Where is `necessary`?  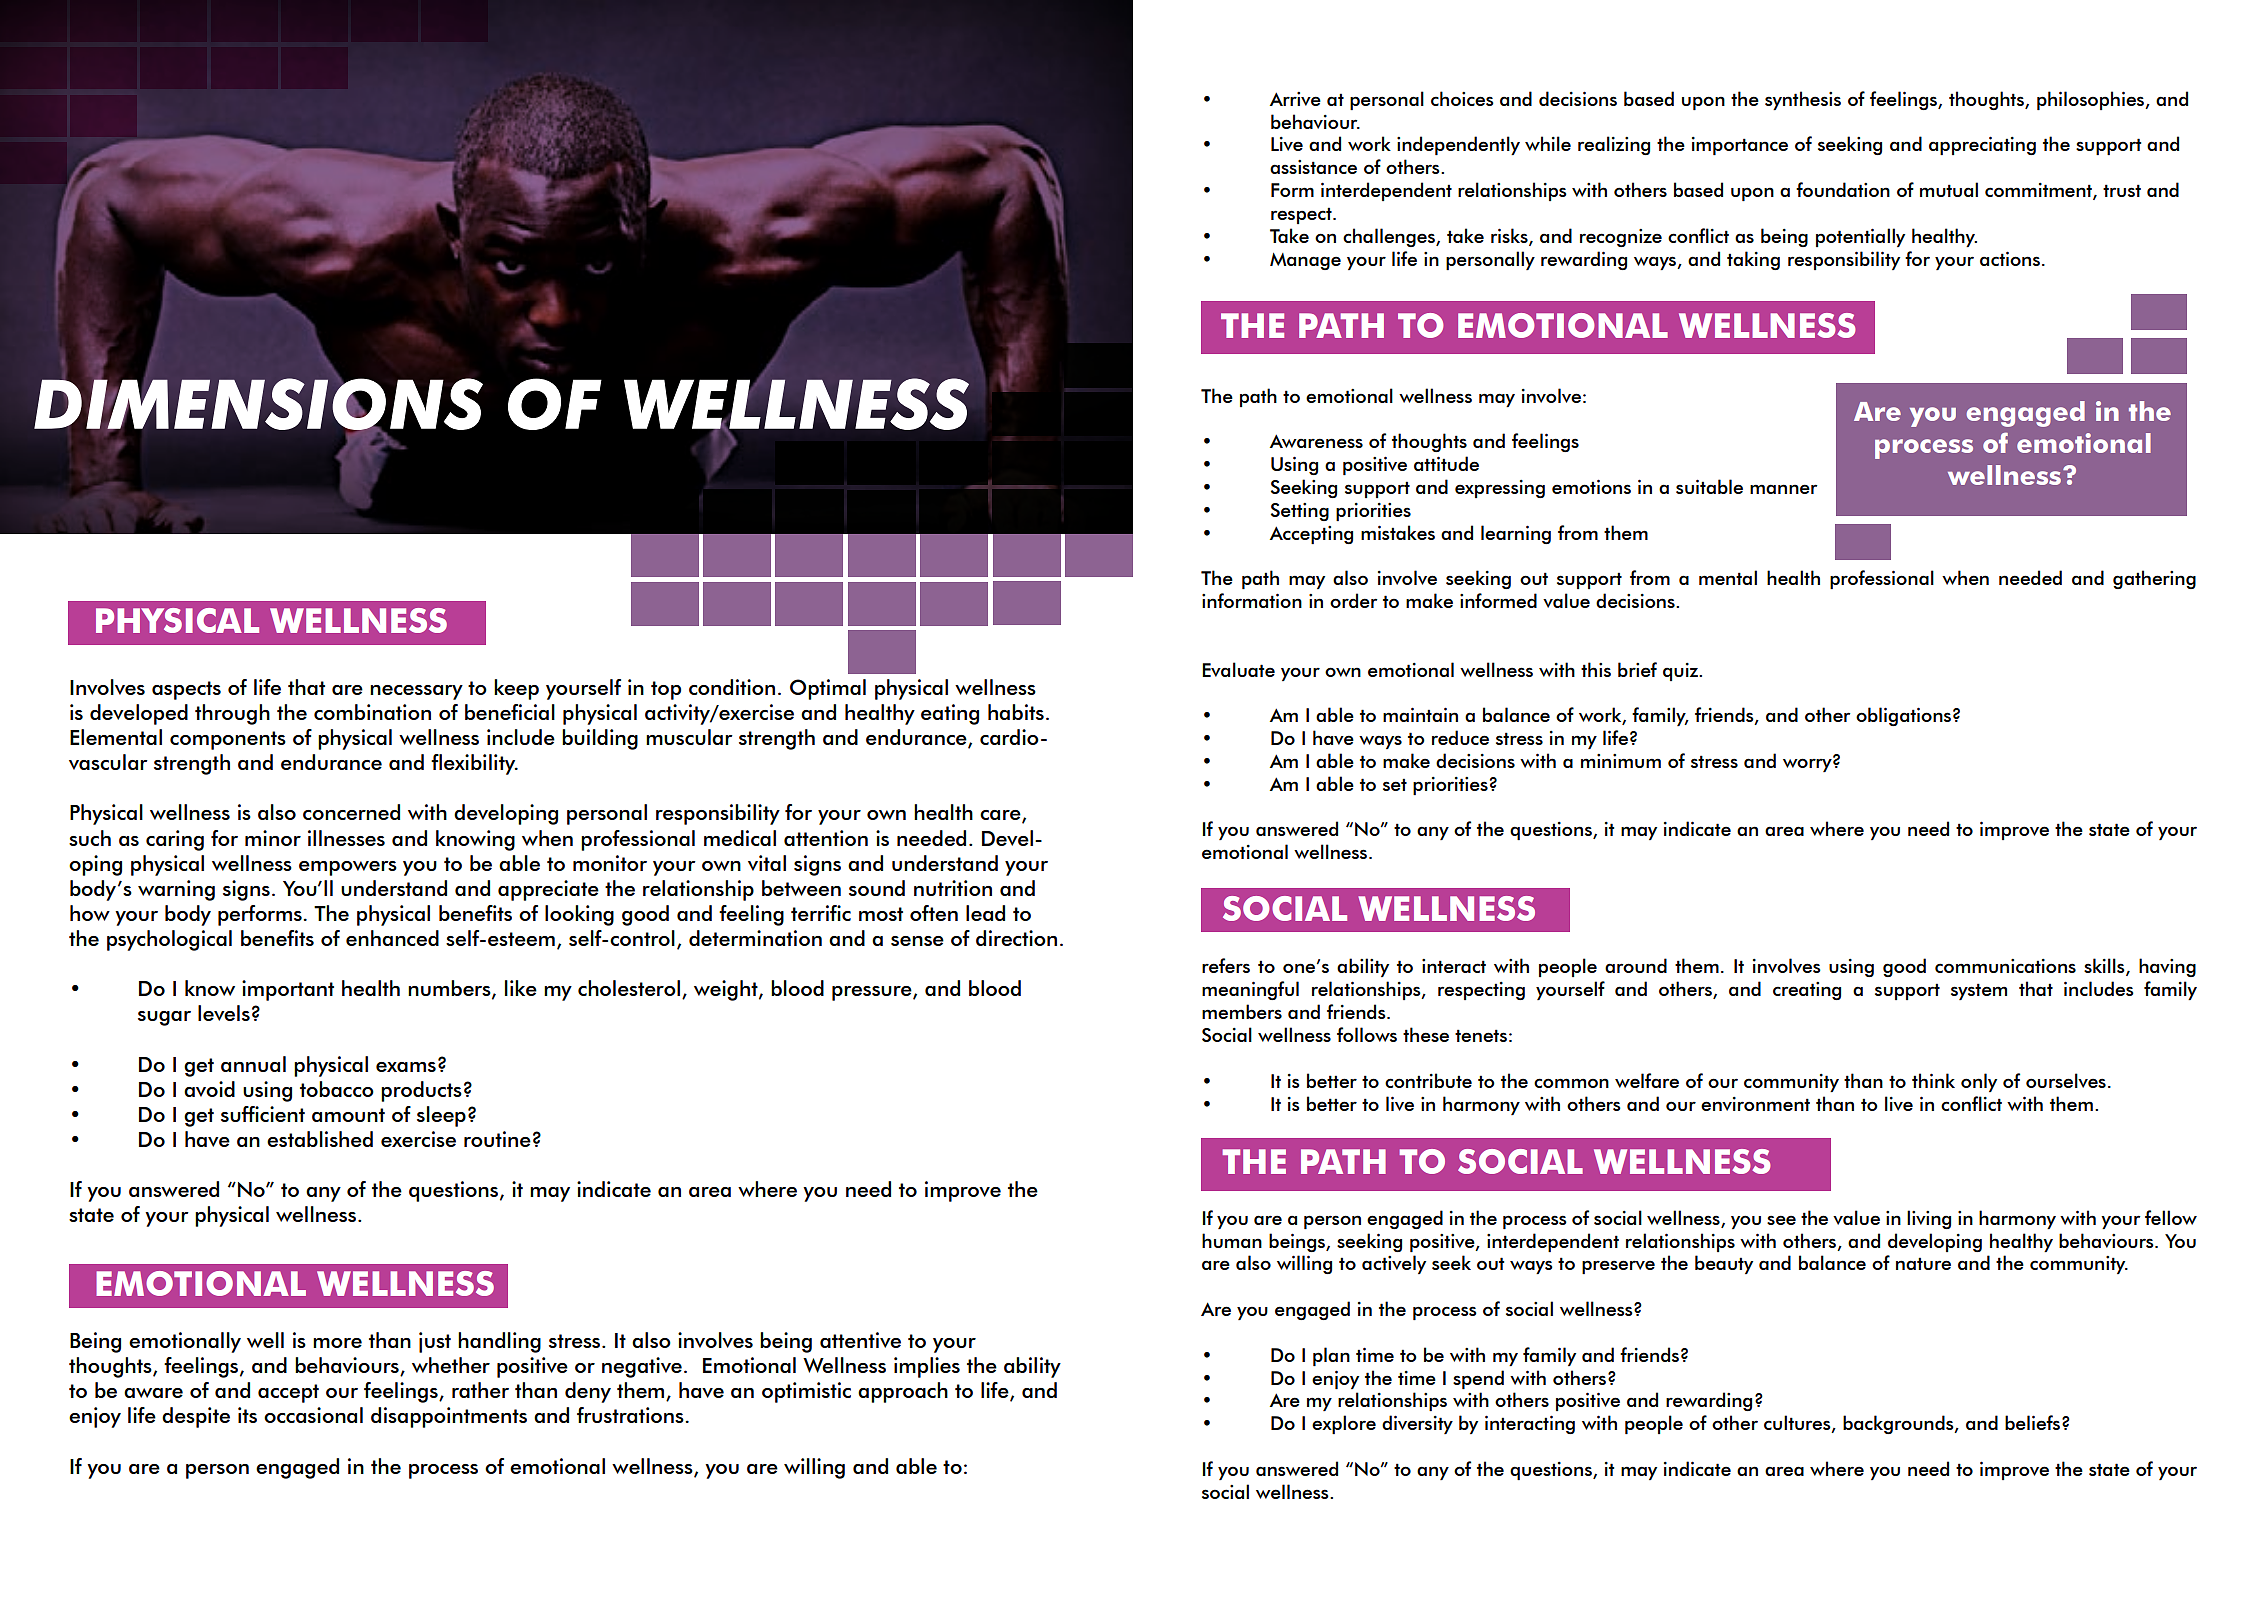 necessary is located at coordinates (416, 692).
